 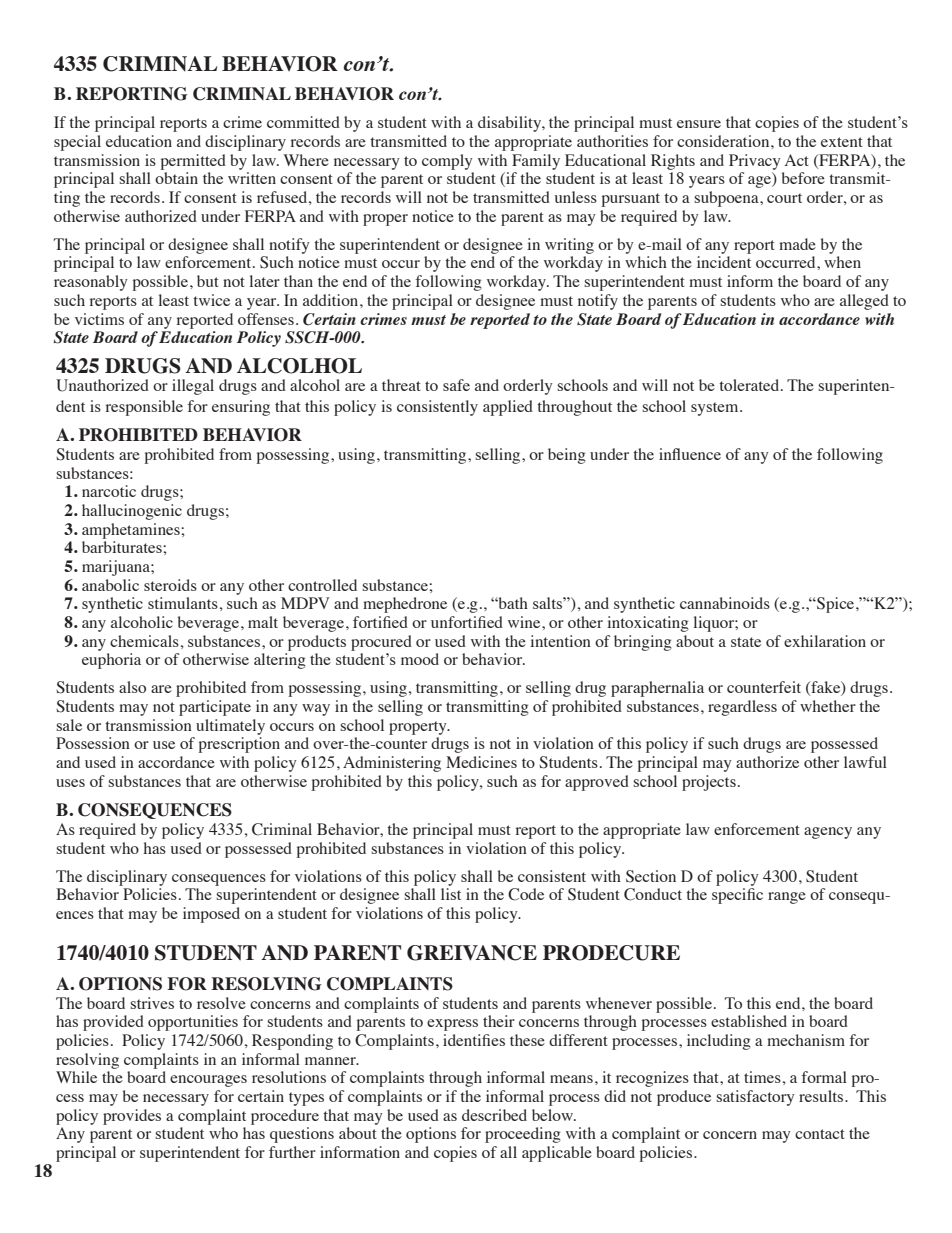 What do you see at coordinates (481, 762) in the screenshot?
I see `Medicines` at bounding box center [481, 762].
